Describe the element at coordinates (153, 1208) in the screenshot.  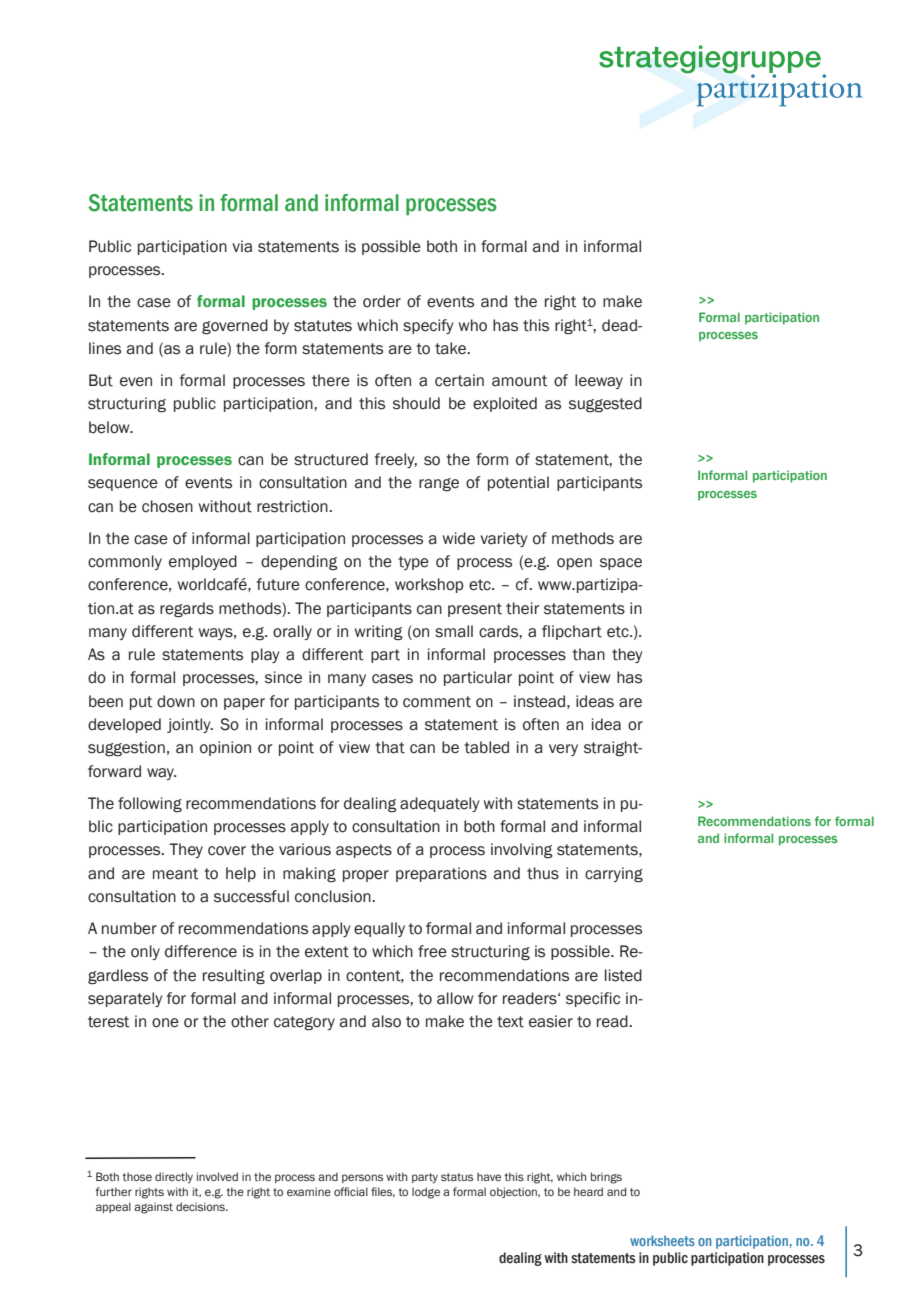
I see `against` at that location.
